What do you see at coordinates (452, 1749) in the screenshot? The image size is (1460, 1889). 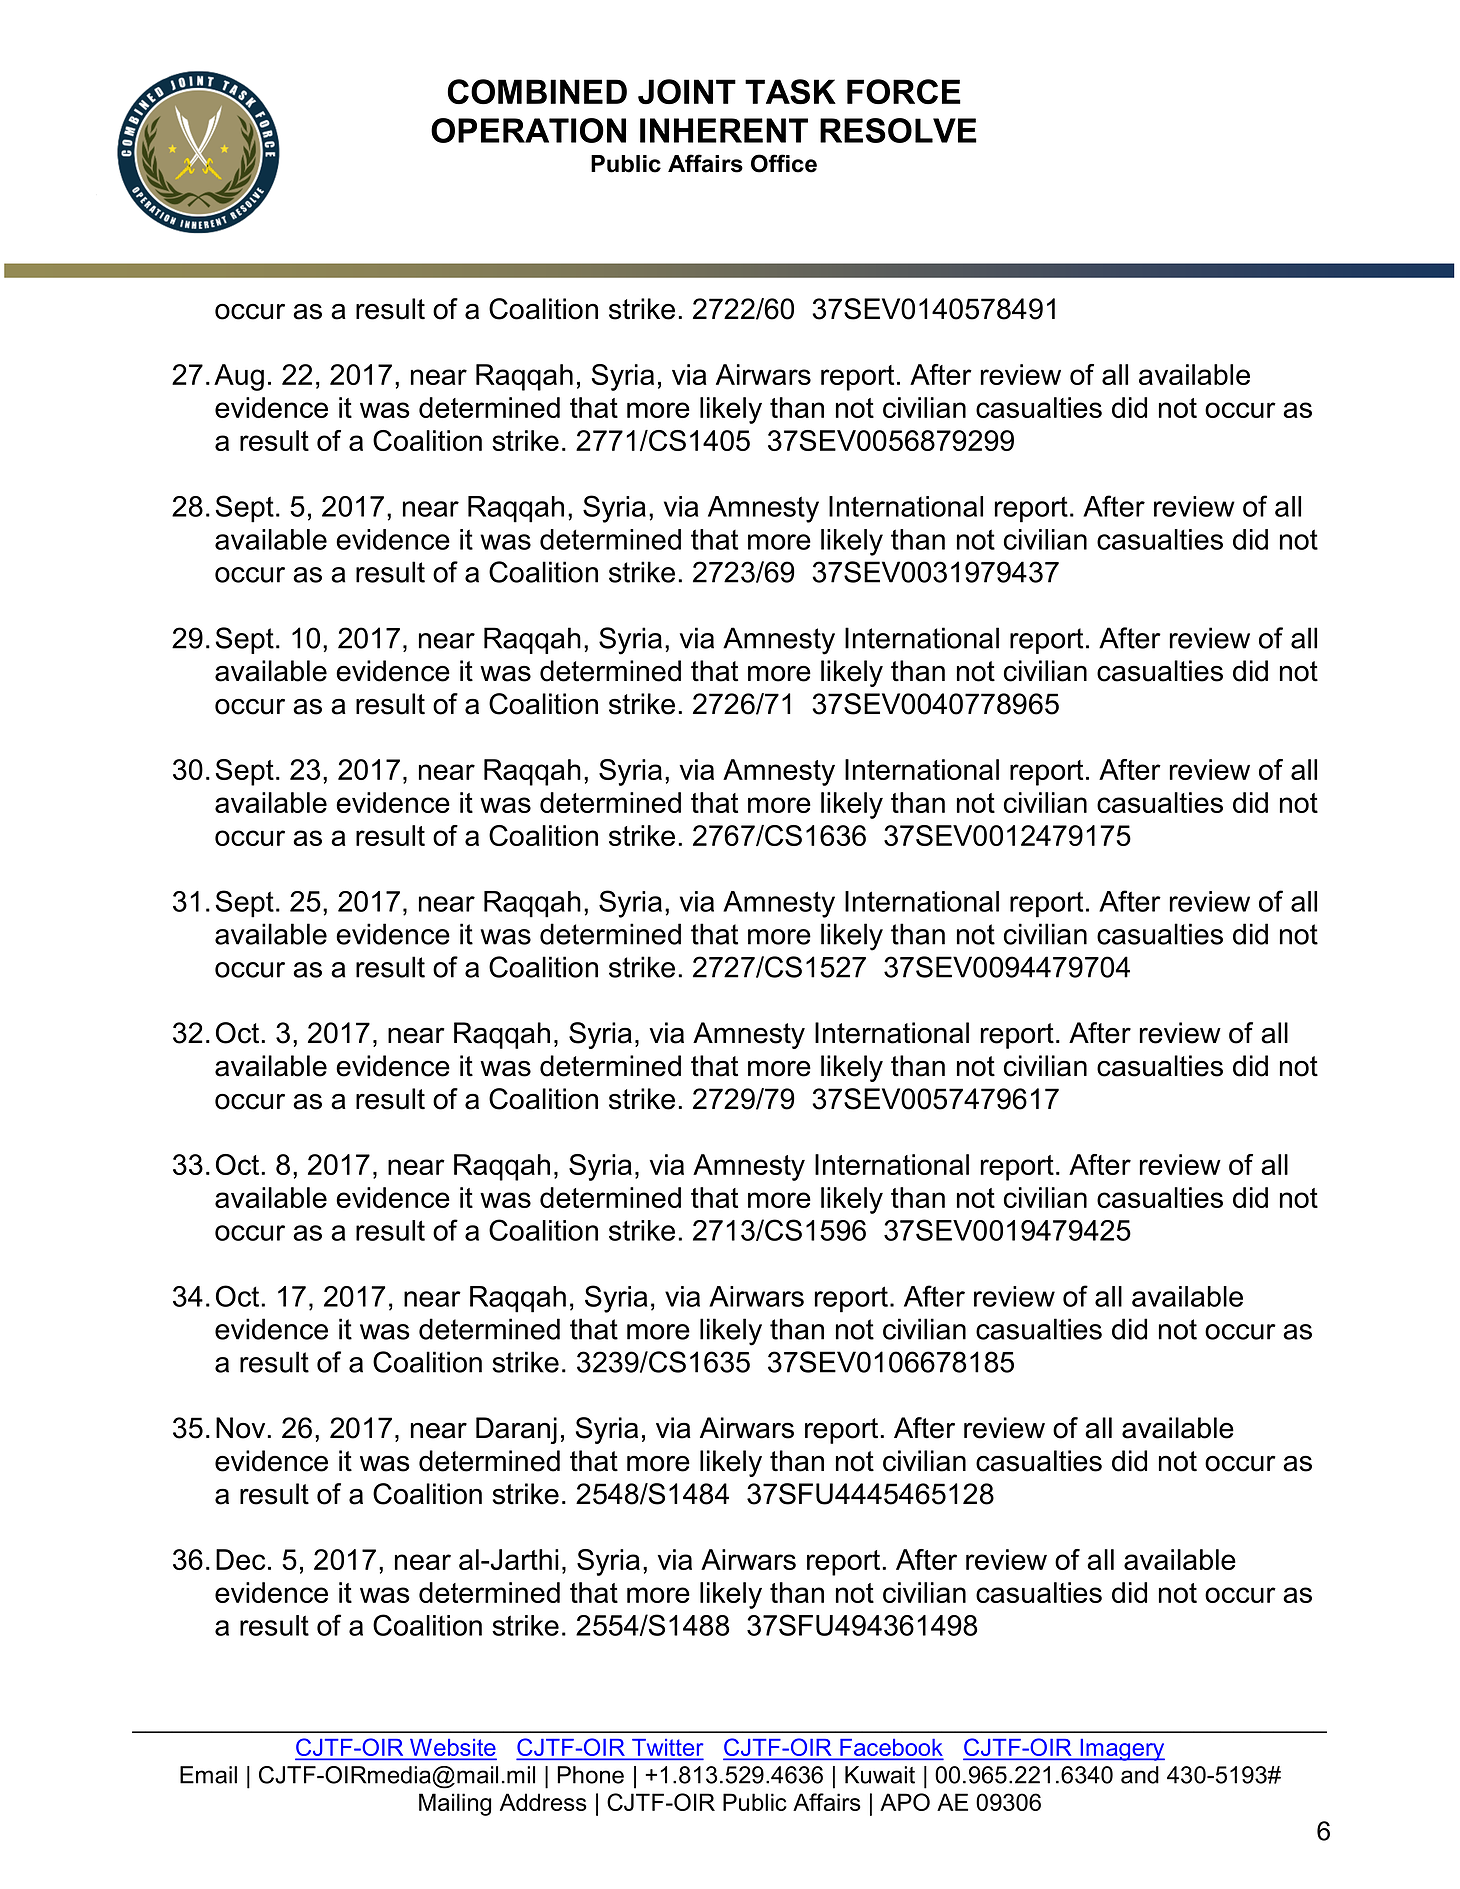 I see `Website` at bounding box center [452, 1749].
